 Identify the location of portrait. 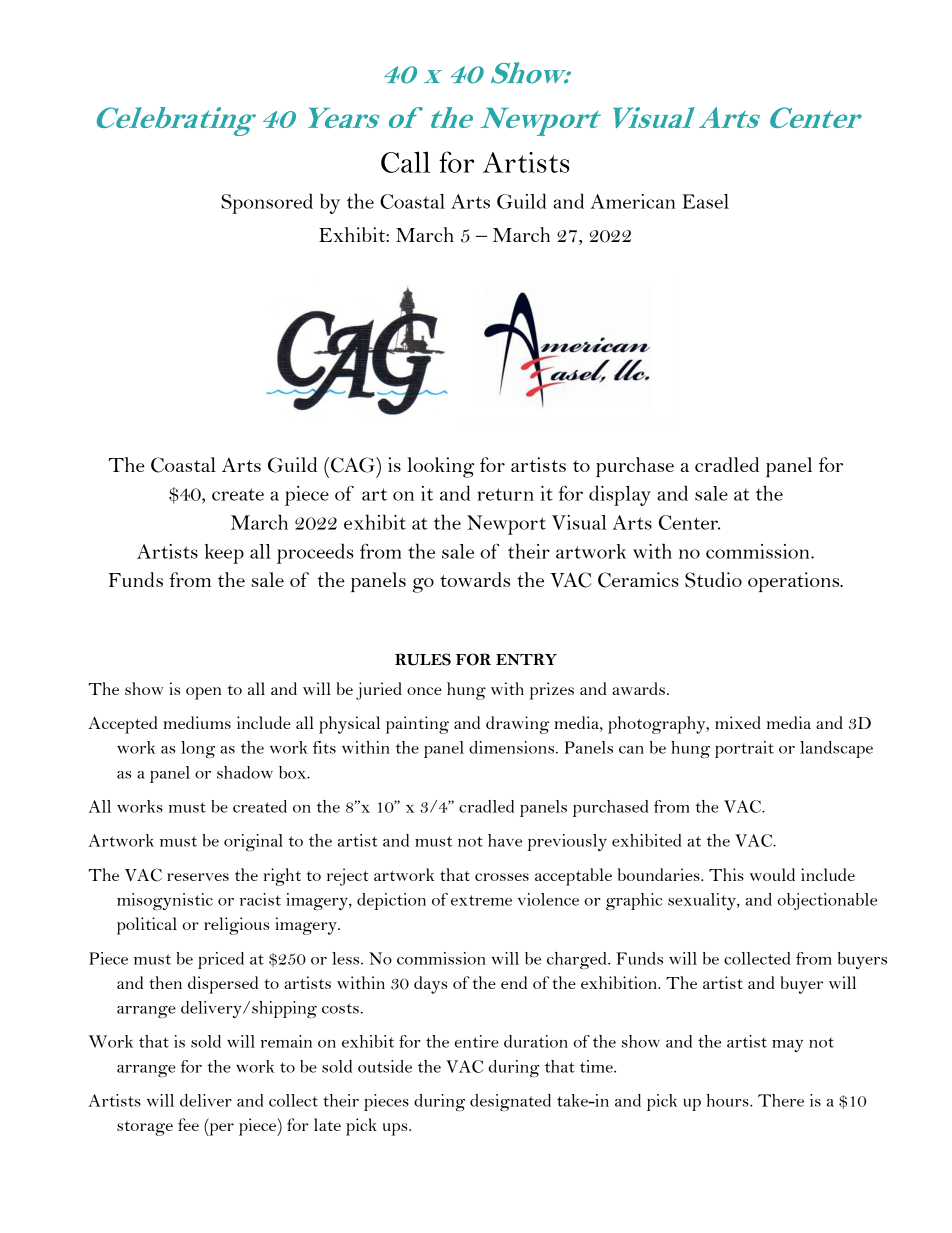
(744, 749).
